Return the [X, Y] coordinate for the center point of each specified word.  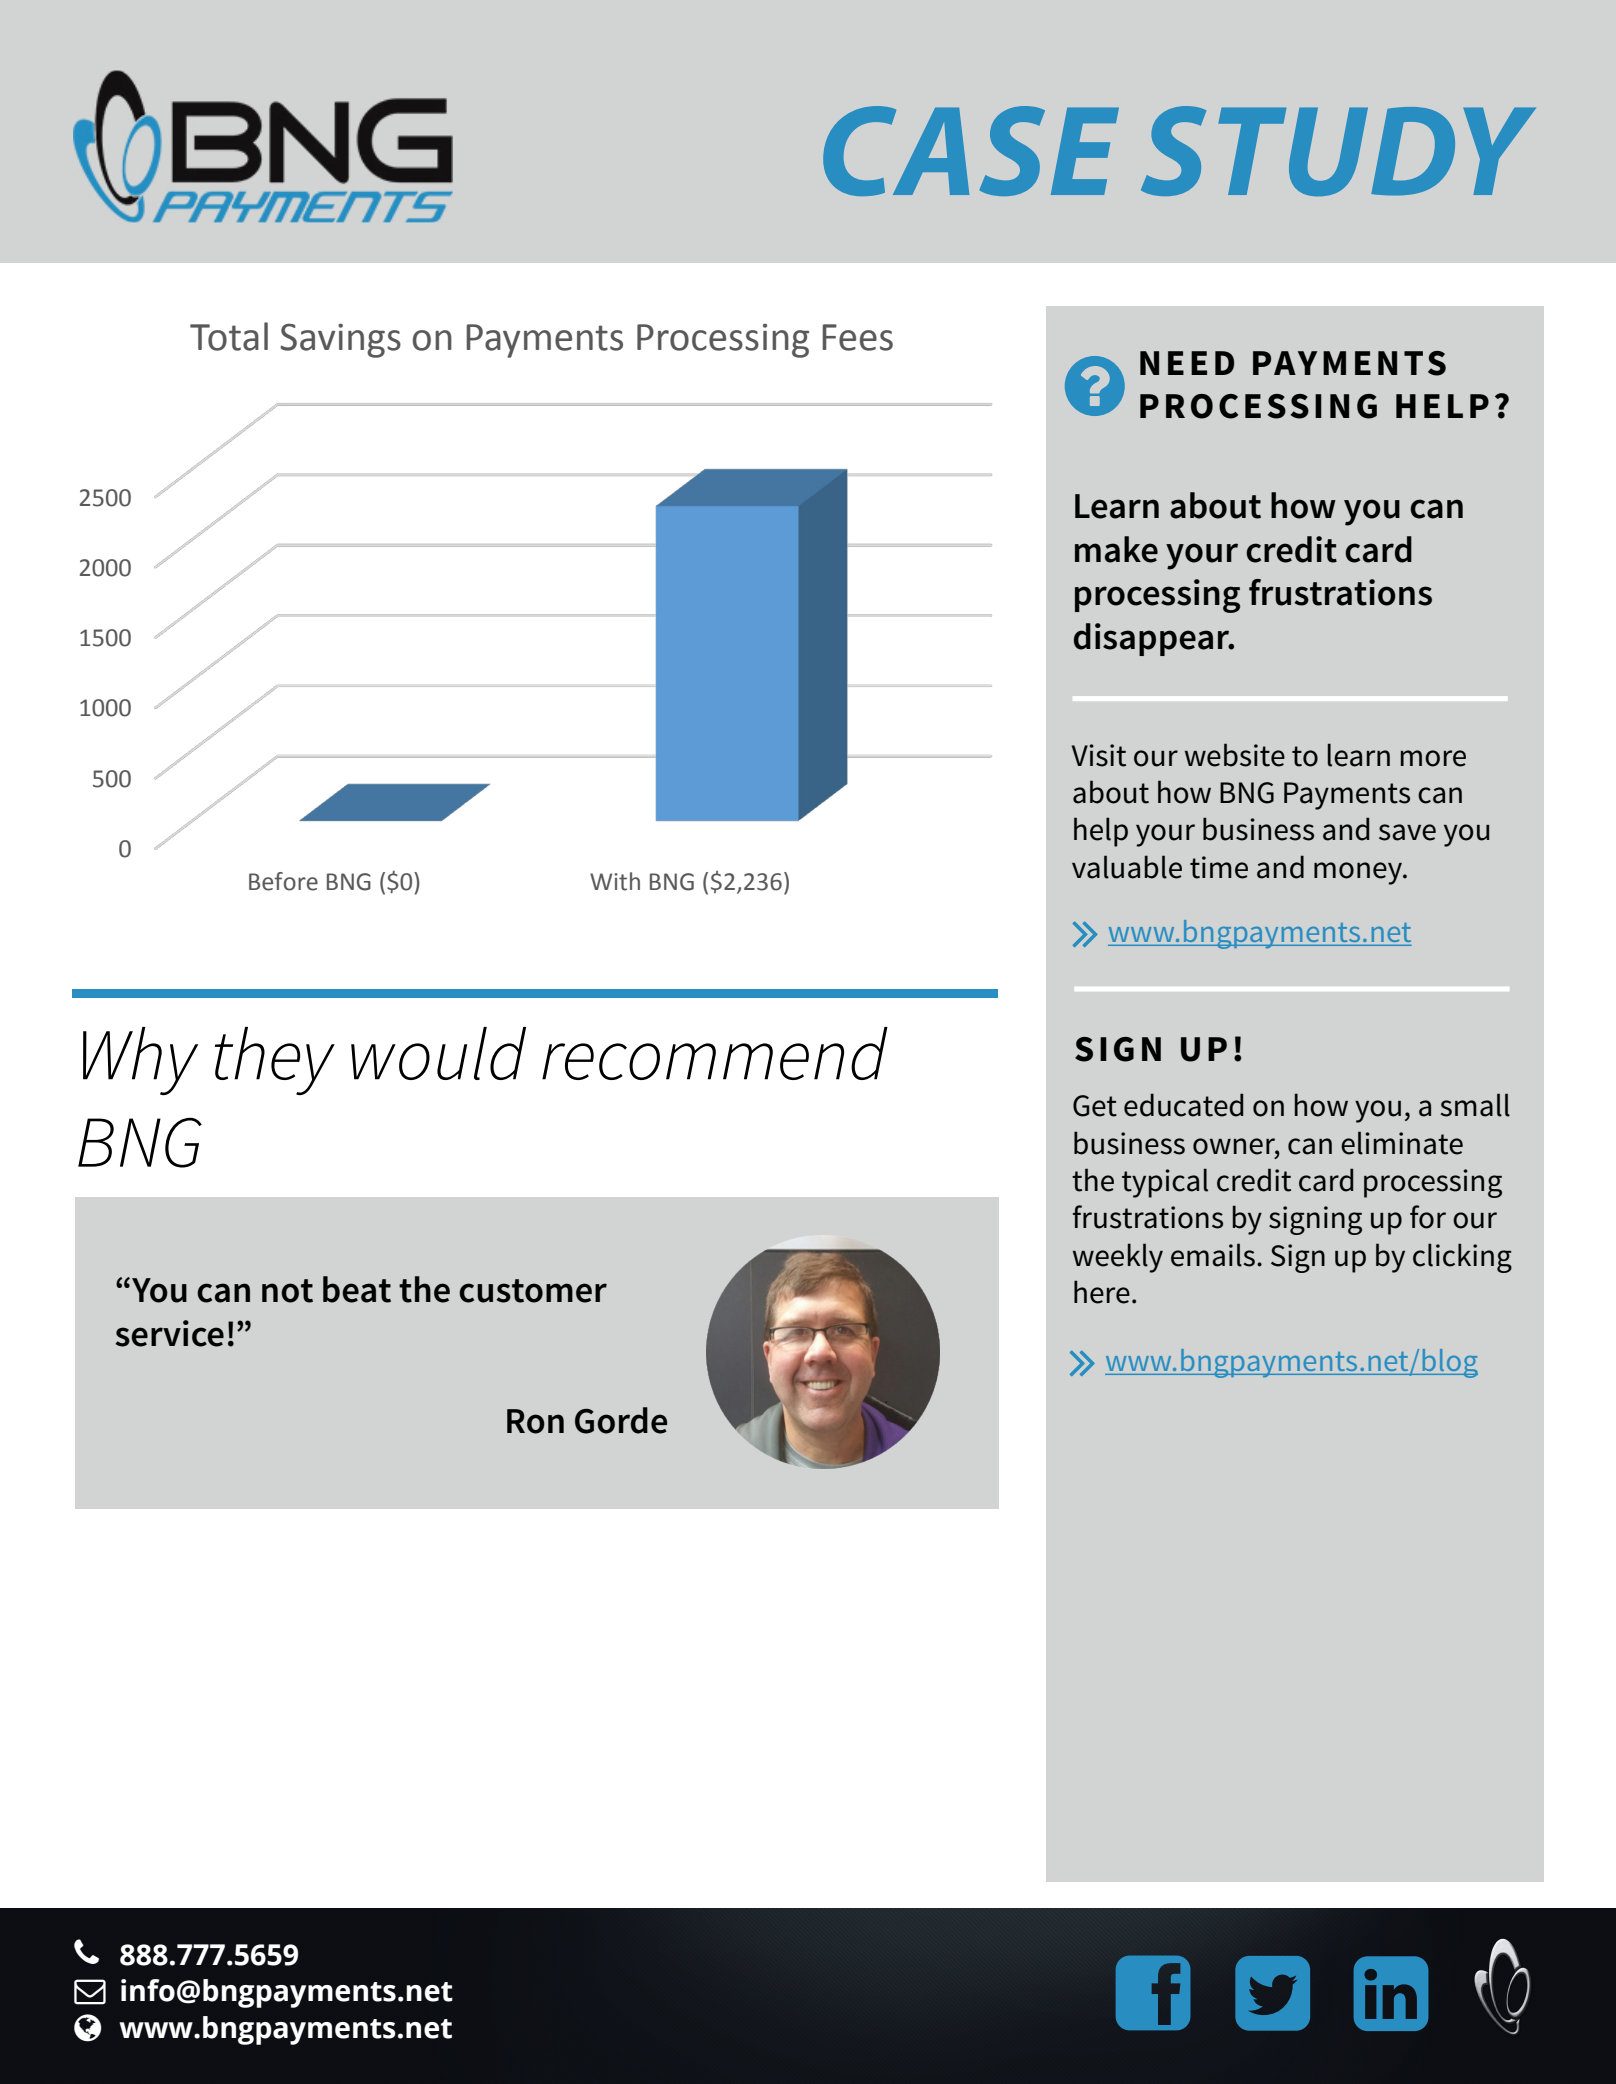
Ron [535, 1421]
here [1102, 1292]
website [1235, 755]
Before [283, 881]
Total [229, 336]
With [615, 881]
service [169, 1333]
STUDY [1338, 151]
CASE [971, 151]
